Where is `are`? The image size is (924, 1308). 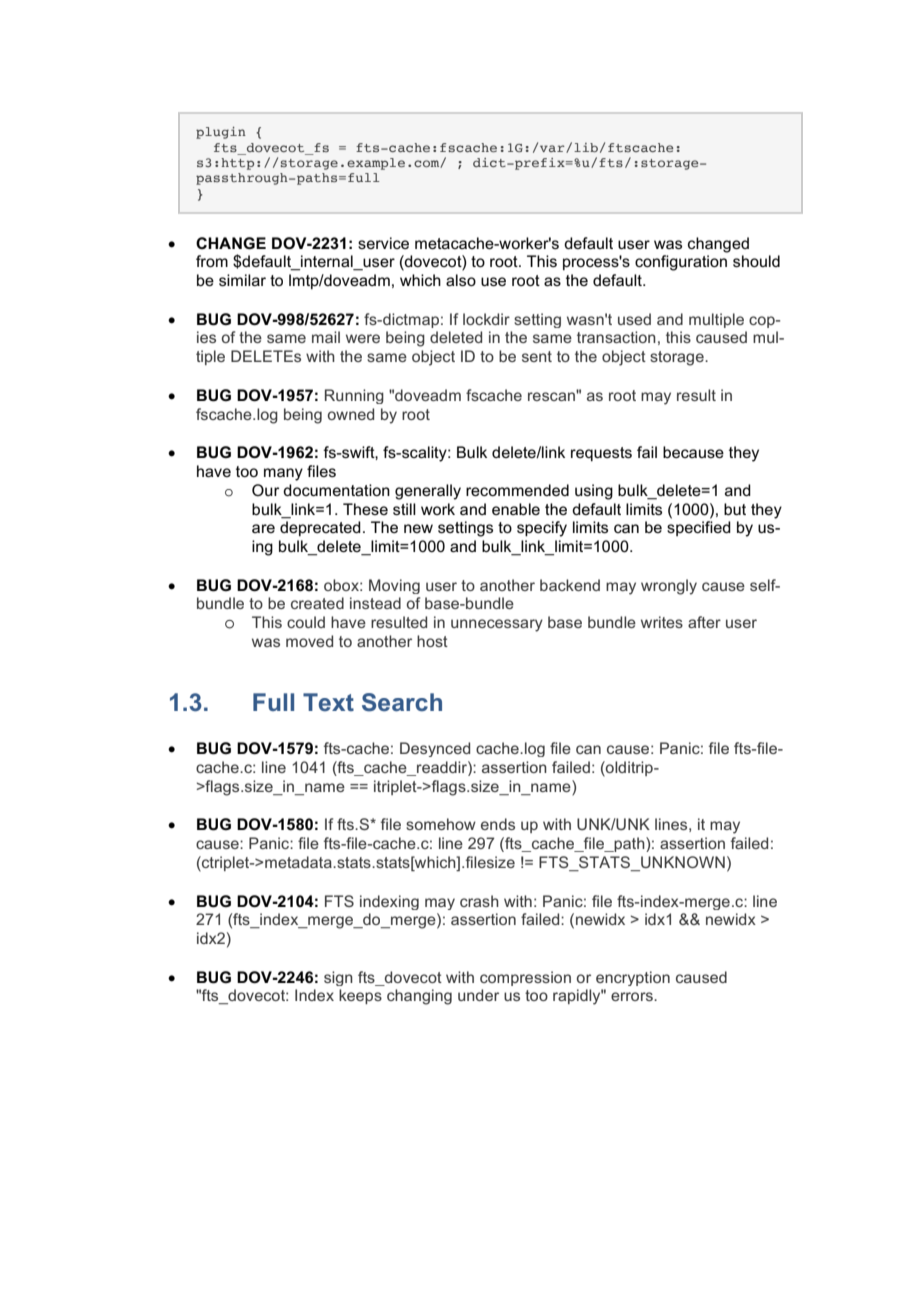
are is located at coordinates (263, 528).
